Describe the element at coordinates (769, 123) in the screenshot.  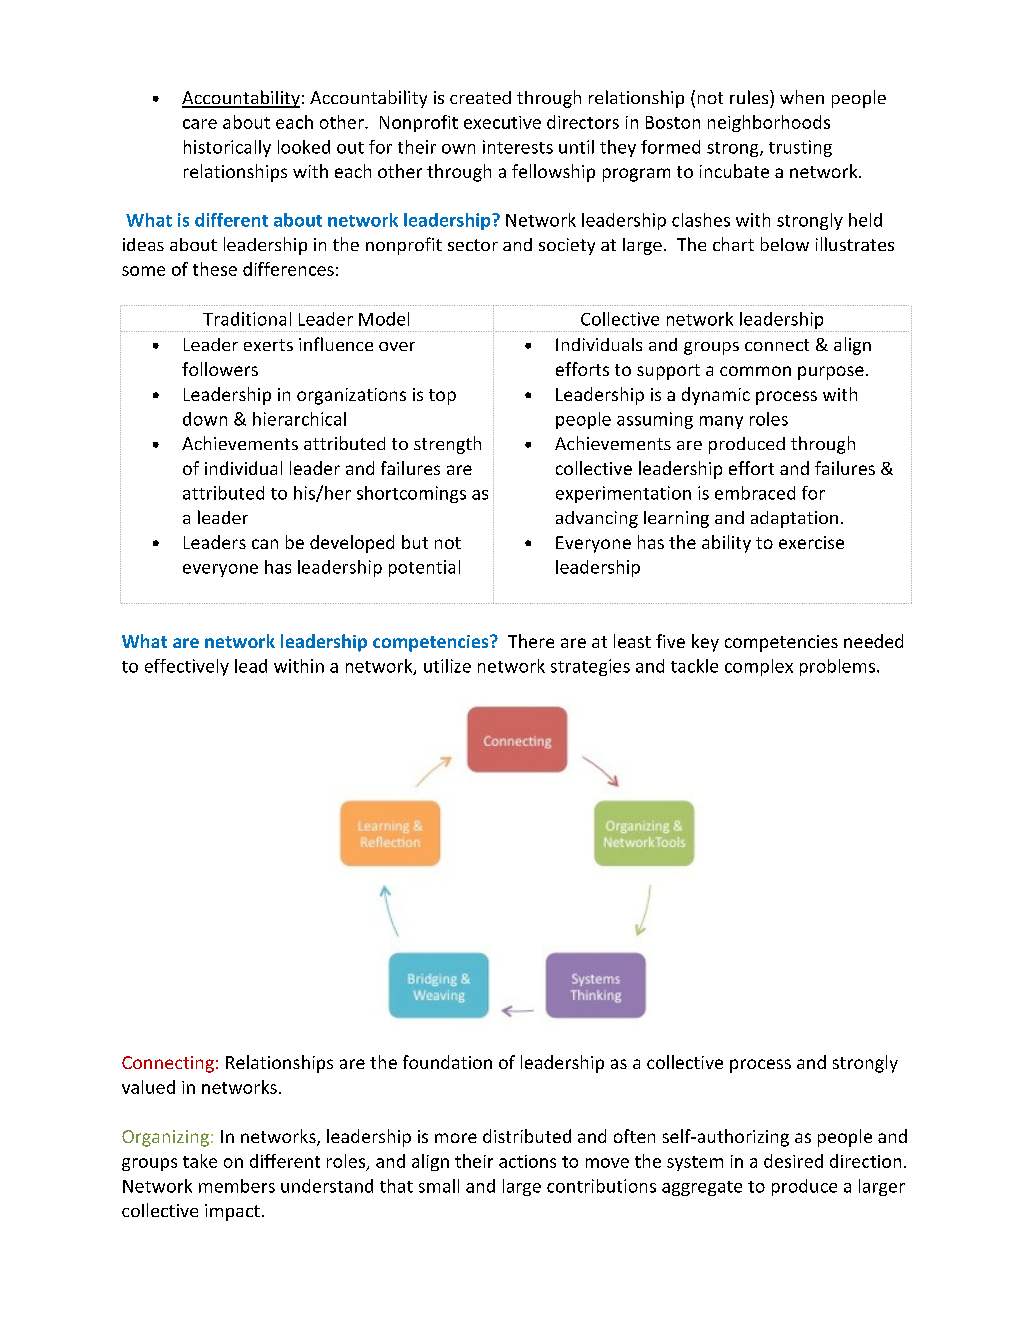
I see `neighborhoods` at that location.
